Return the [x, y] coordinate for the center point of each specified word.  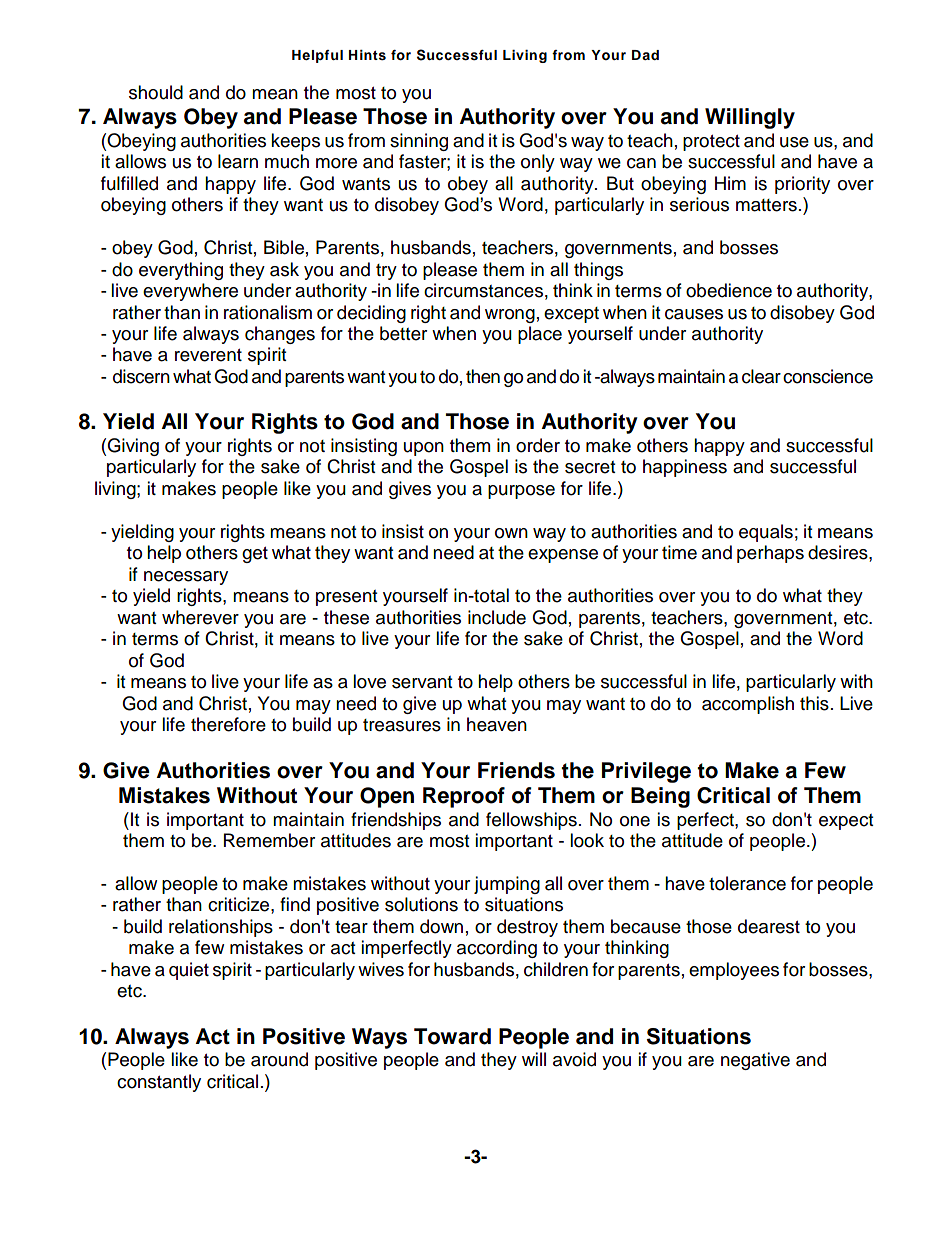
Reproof [464, 797]
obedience [729, 290]
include [497, 617]
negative [755, 1061]
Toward [452, 1036]
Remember [269, 840]
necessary [186, 578]
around [279, 1059]
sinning [419, 142]
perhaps [770, 554]
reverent [208, 355]
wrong [510, 316]
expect [846, 822]
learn [238, 161]
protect [711, 143]
